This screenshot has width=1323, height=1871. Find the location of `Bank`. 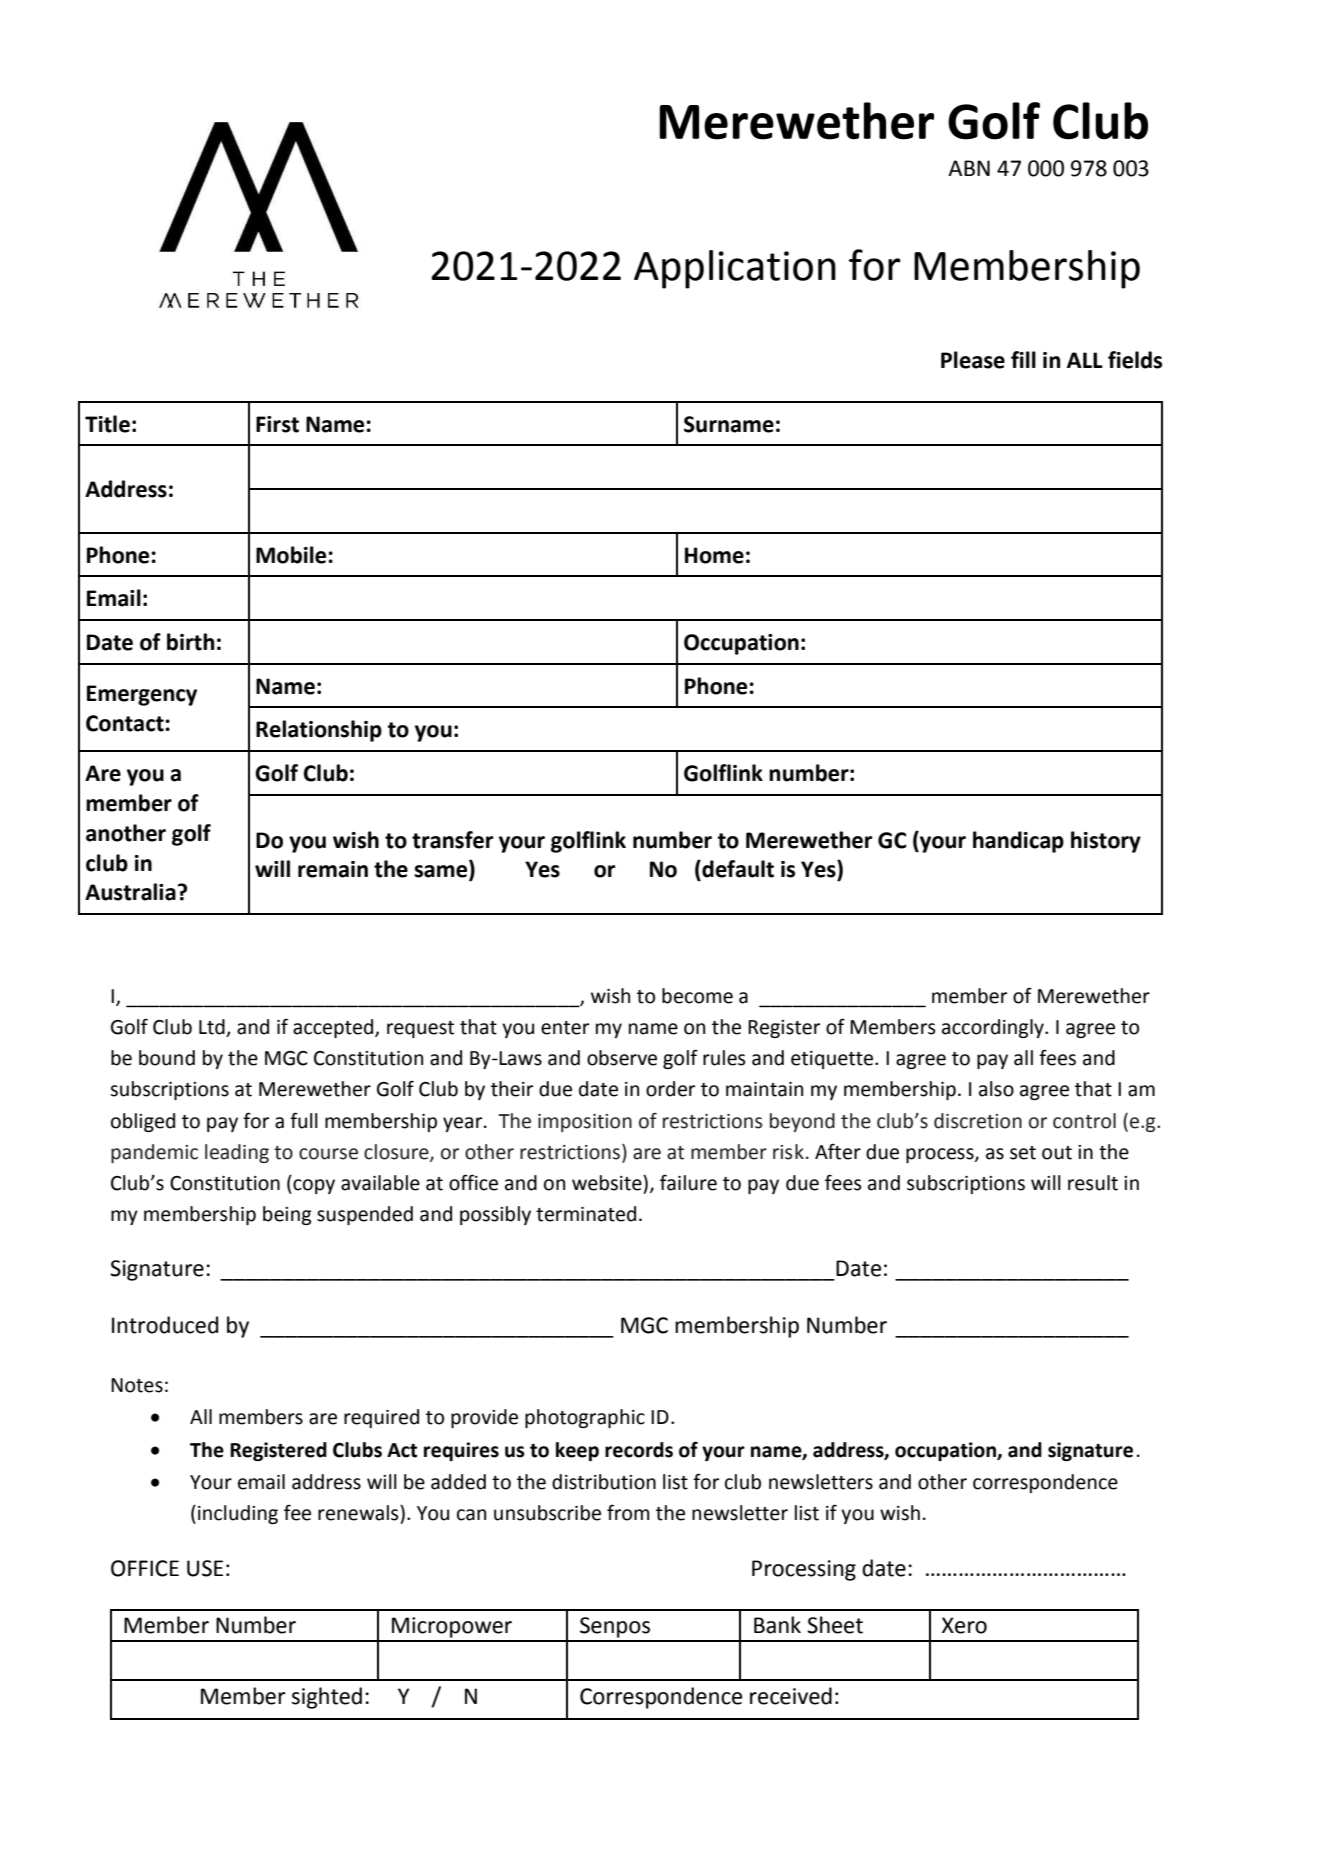

Bank is located at coordinates (777, 1625).
